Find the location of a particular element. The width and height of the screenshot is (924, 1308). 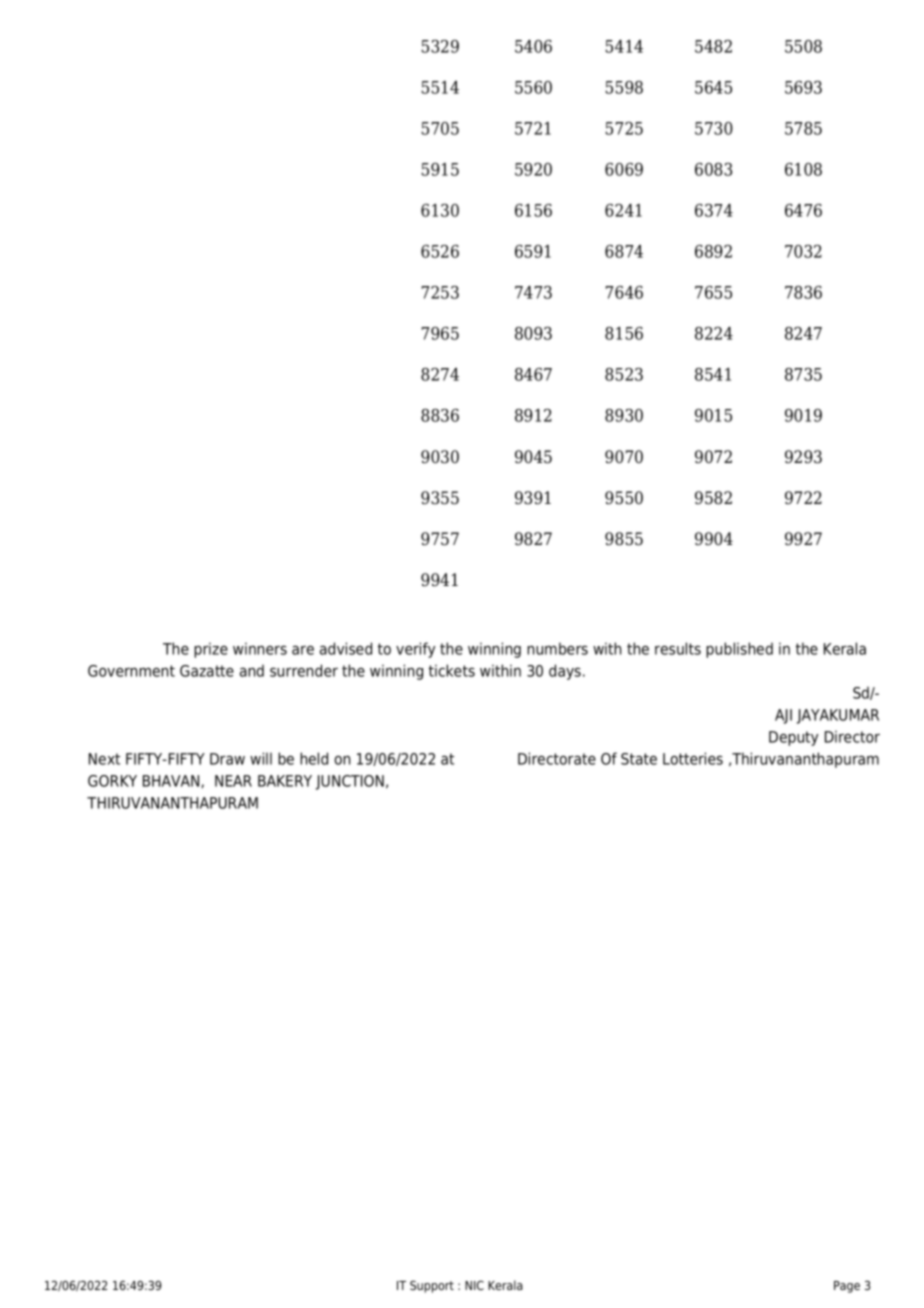

NEAR is located at coordinates (233, 781).
